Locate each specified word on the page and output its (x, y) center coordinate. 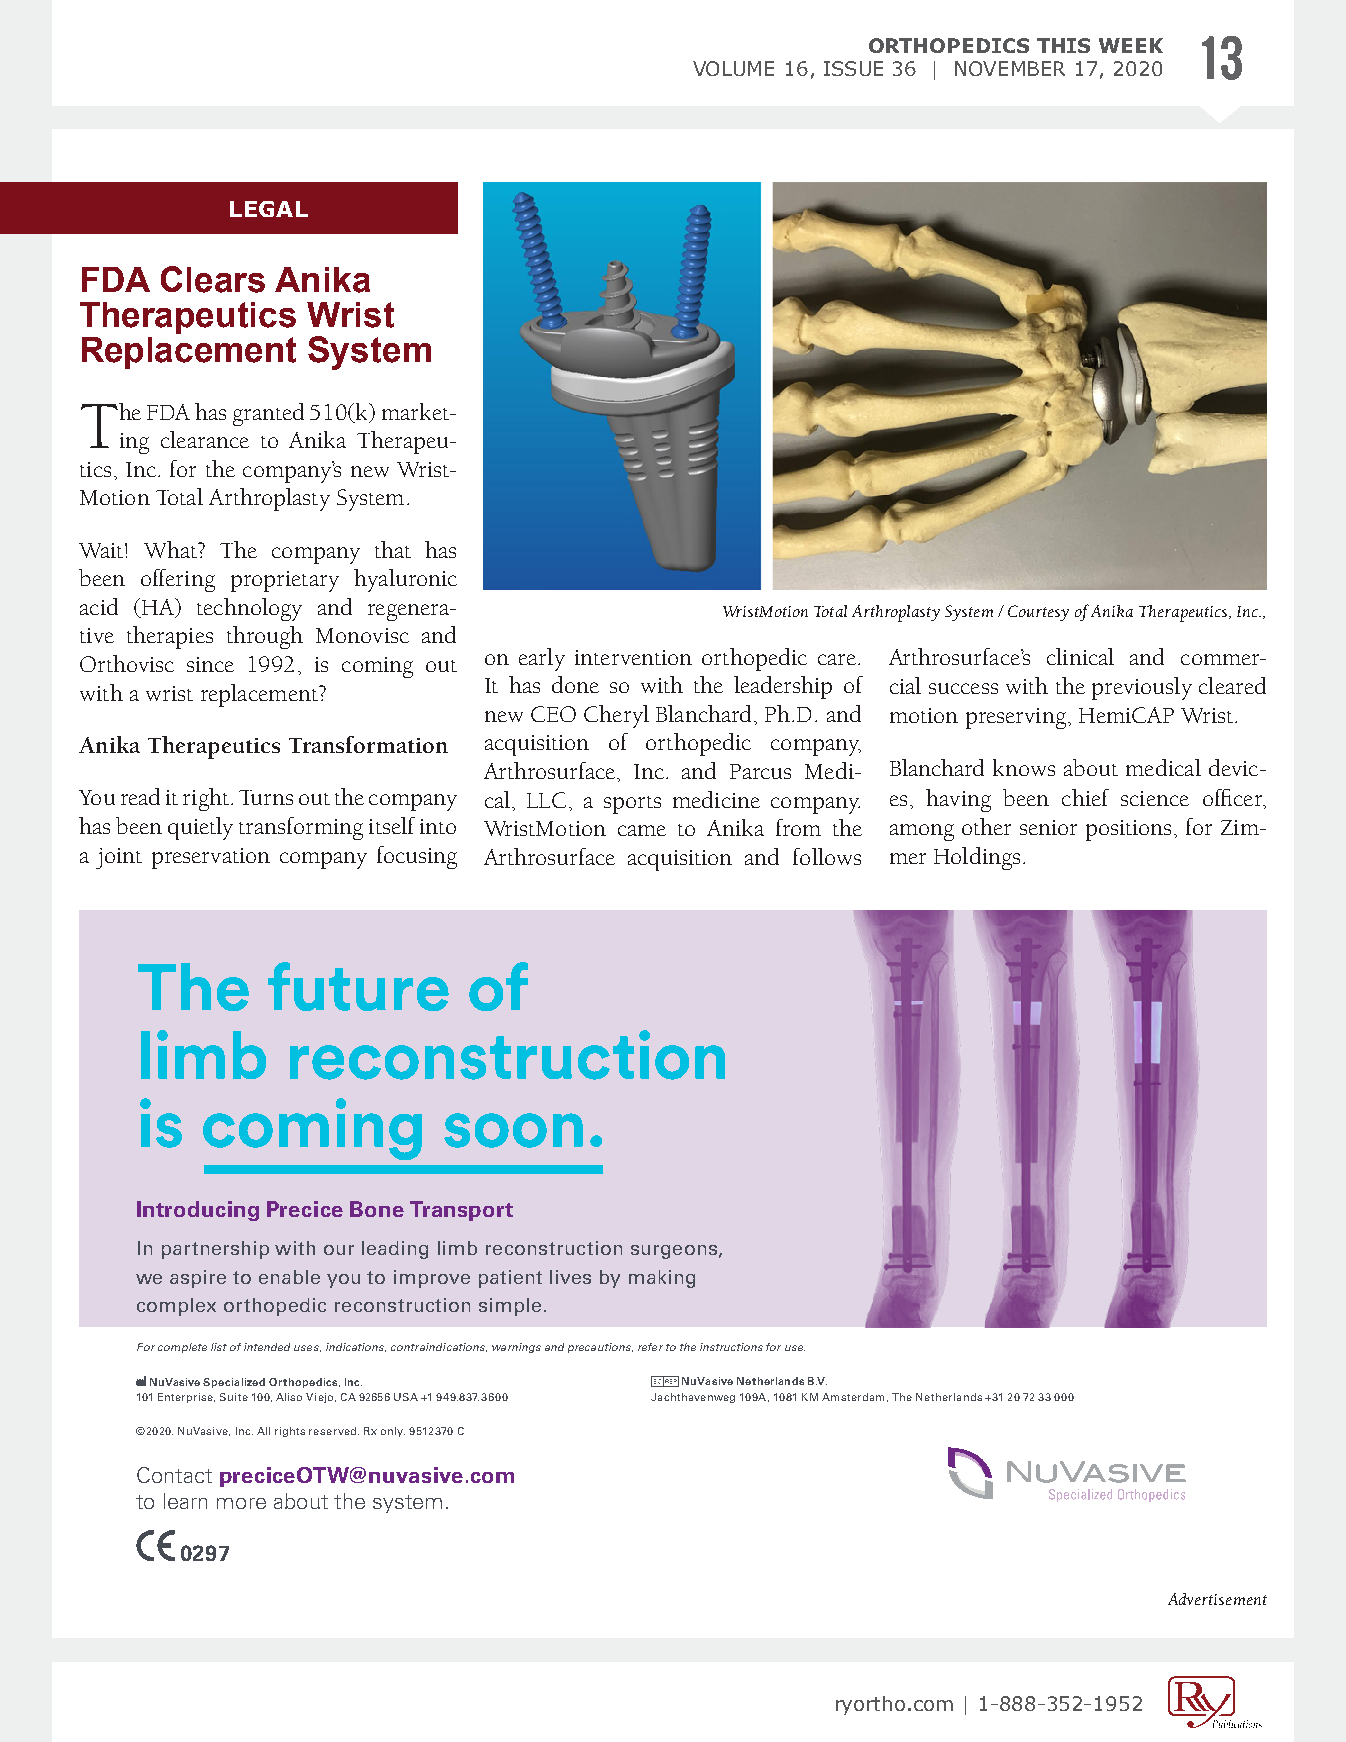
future (358, 986)
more (241, 1503)
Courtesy (1038, 613)
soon (513, 1130)
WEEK (1131, 45)
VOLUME (733, 68)
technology (249, 609)
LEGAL (269, 209)
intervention (633, 657)
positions (1128, 830)
